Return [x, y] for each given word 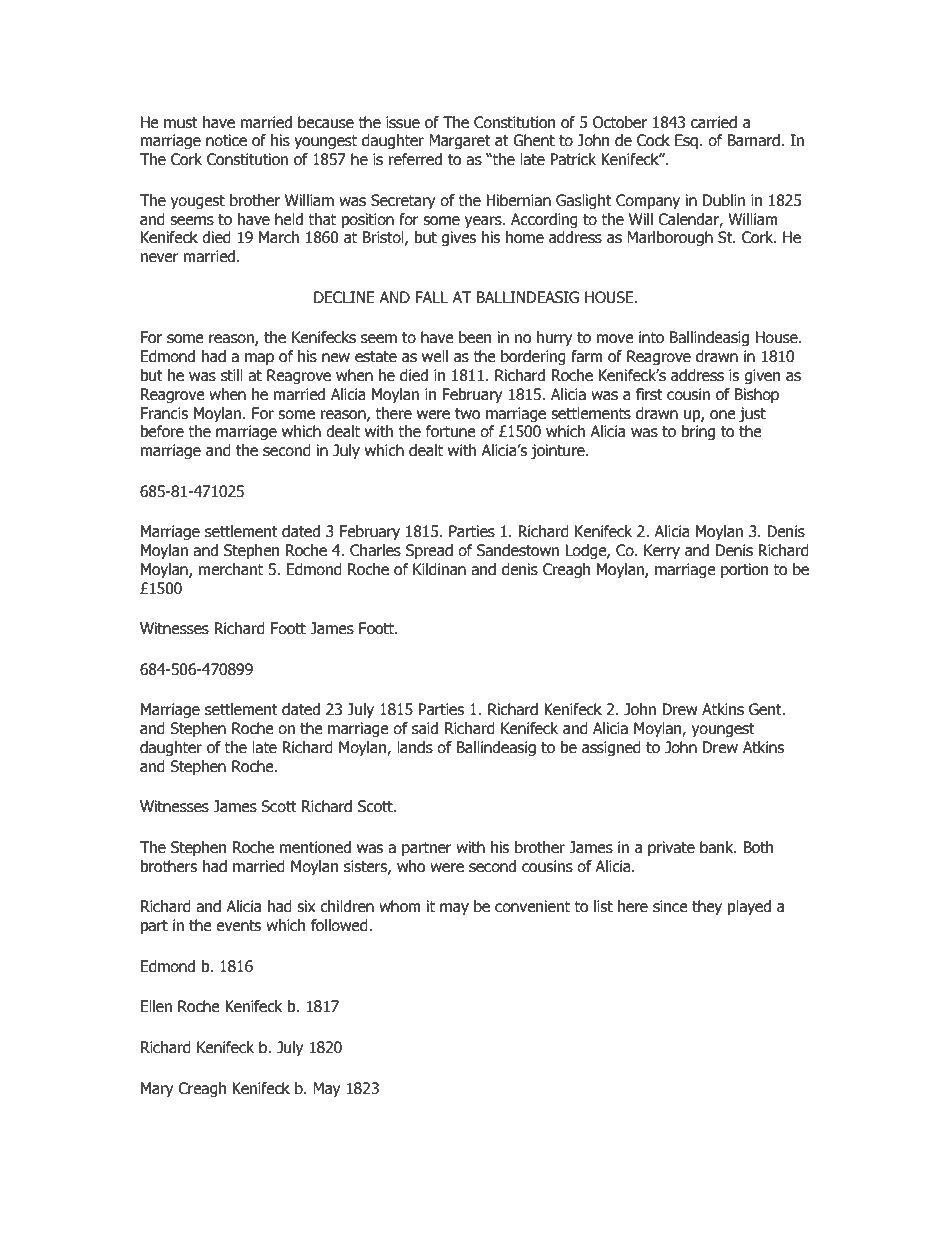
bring [698, 432]
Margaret [460, 141]
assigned [611, 748]
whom [400, 906]
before [162, 431]
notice [226, 140]
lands [415, 747]
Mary [157, 1089]
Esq [686, 141]
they [707, 907]
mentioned [315, 847]
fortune [451, 431]
